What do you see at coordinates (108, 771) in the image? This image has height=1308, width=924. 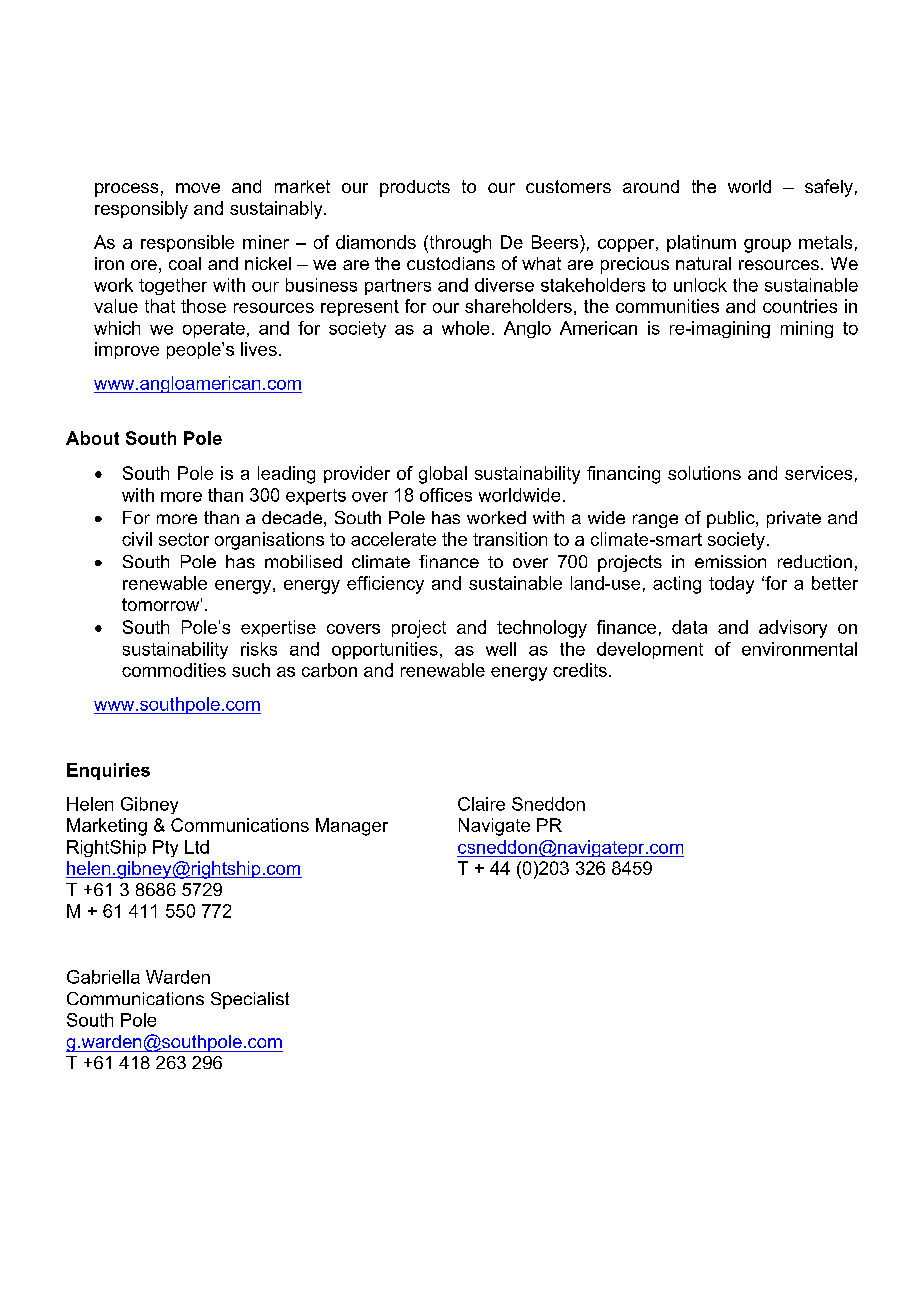 I see `Enquiries` at bounding box center [108, 771].
